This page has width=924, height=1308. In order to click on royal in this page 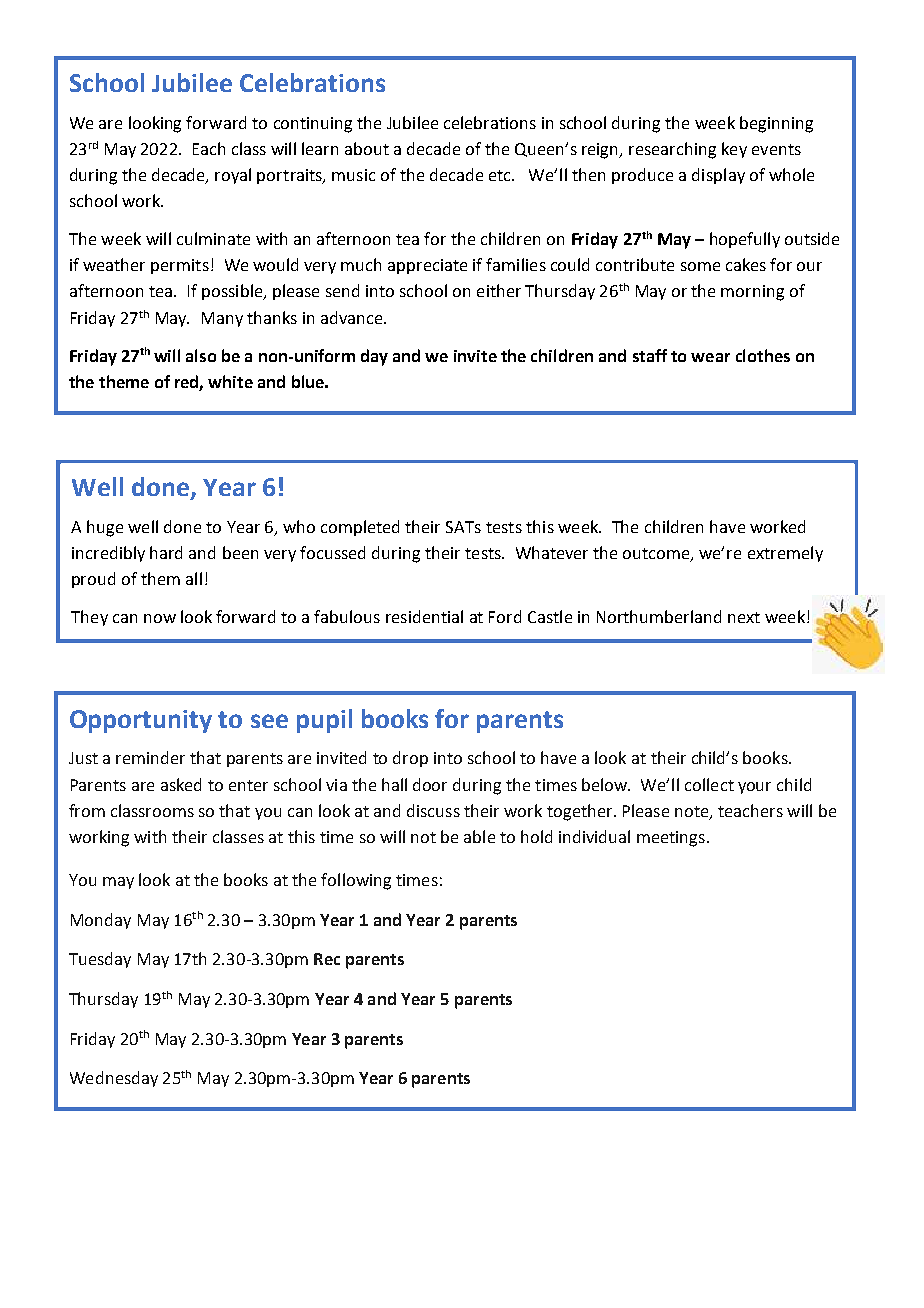, I will do `click(233, 176)`.
